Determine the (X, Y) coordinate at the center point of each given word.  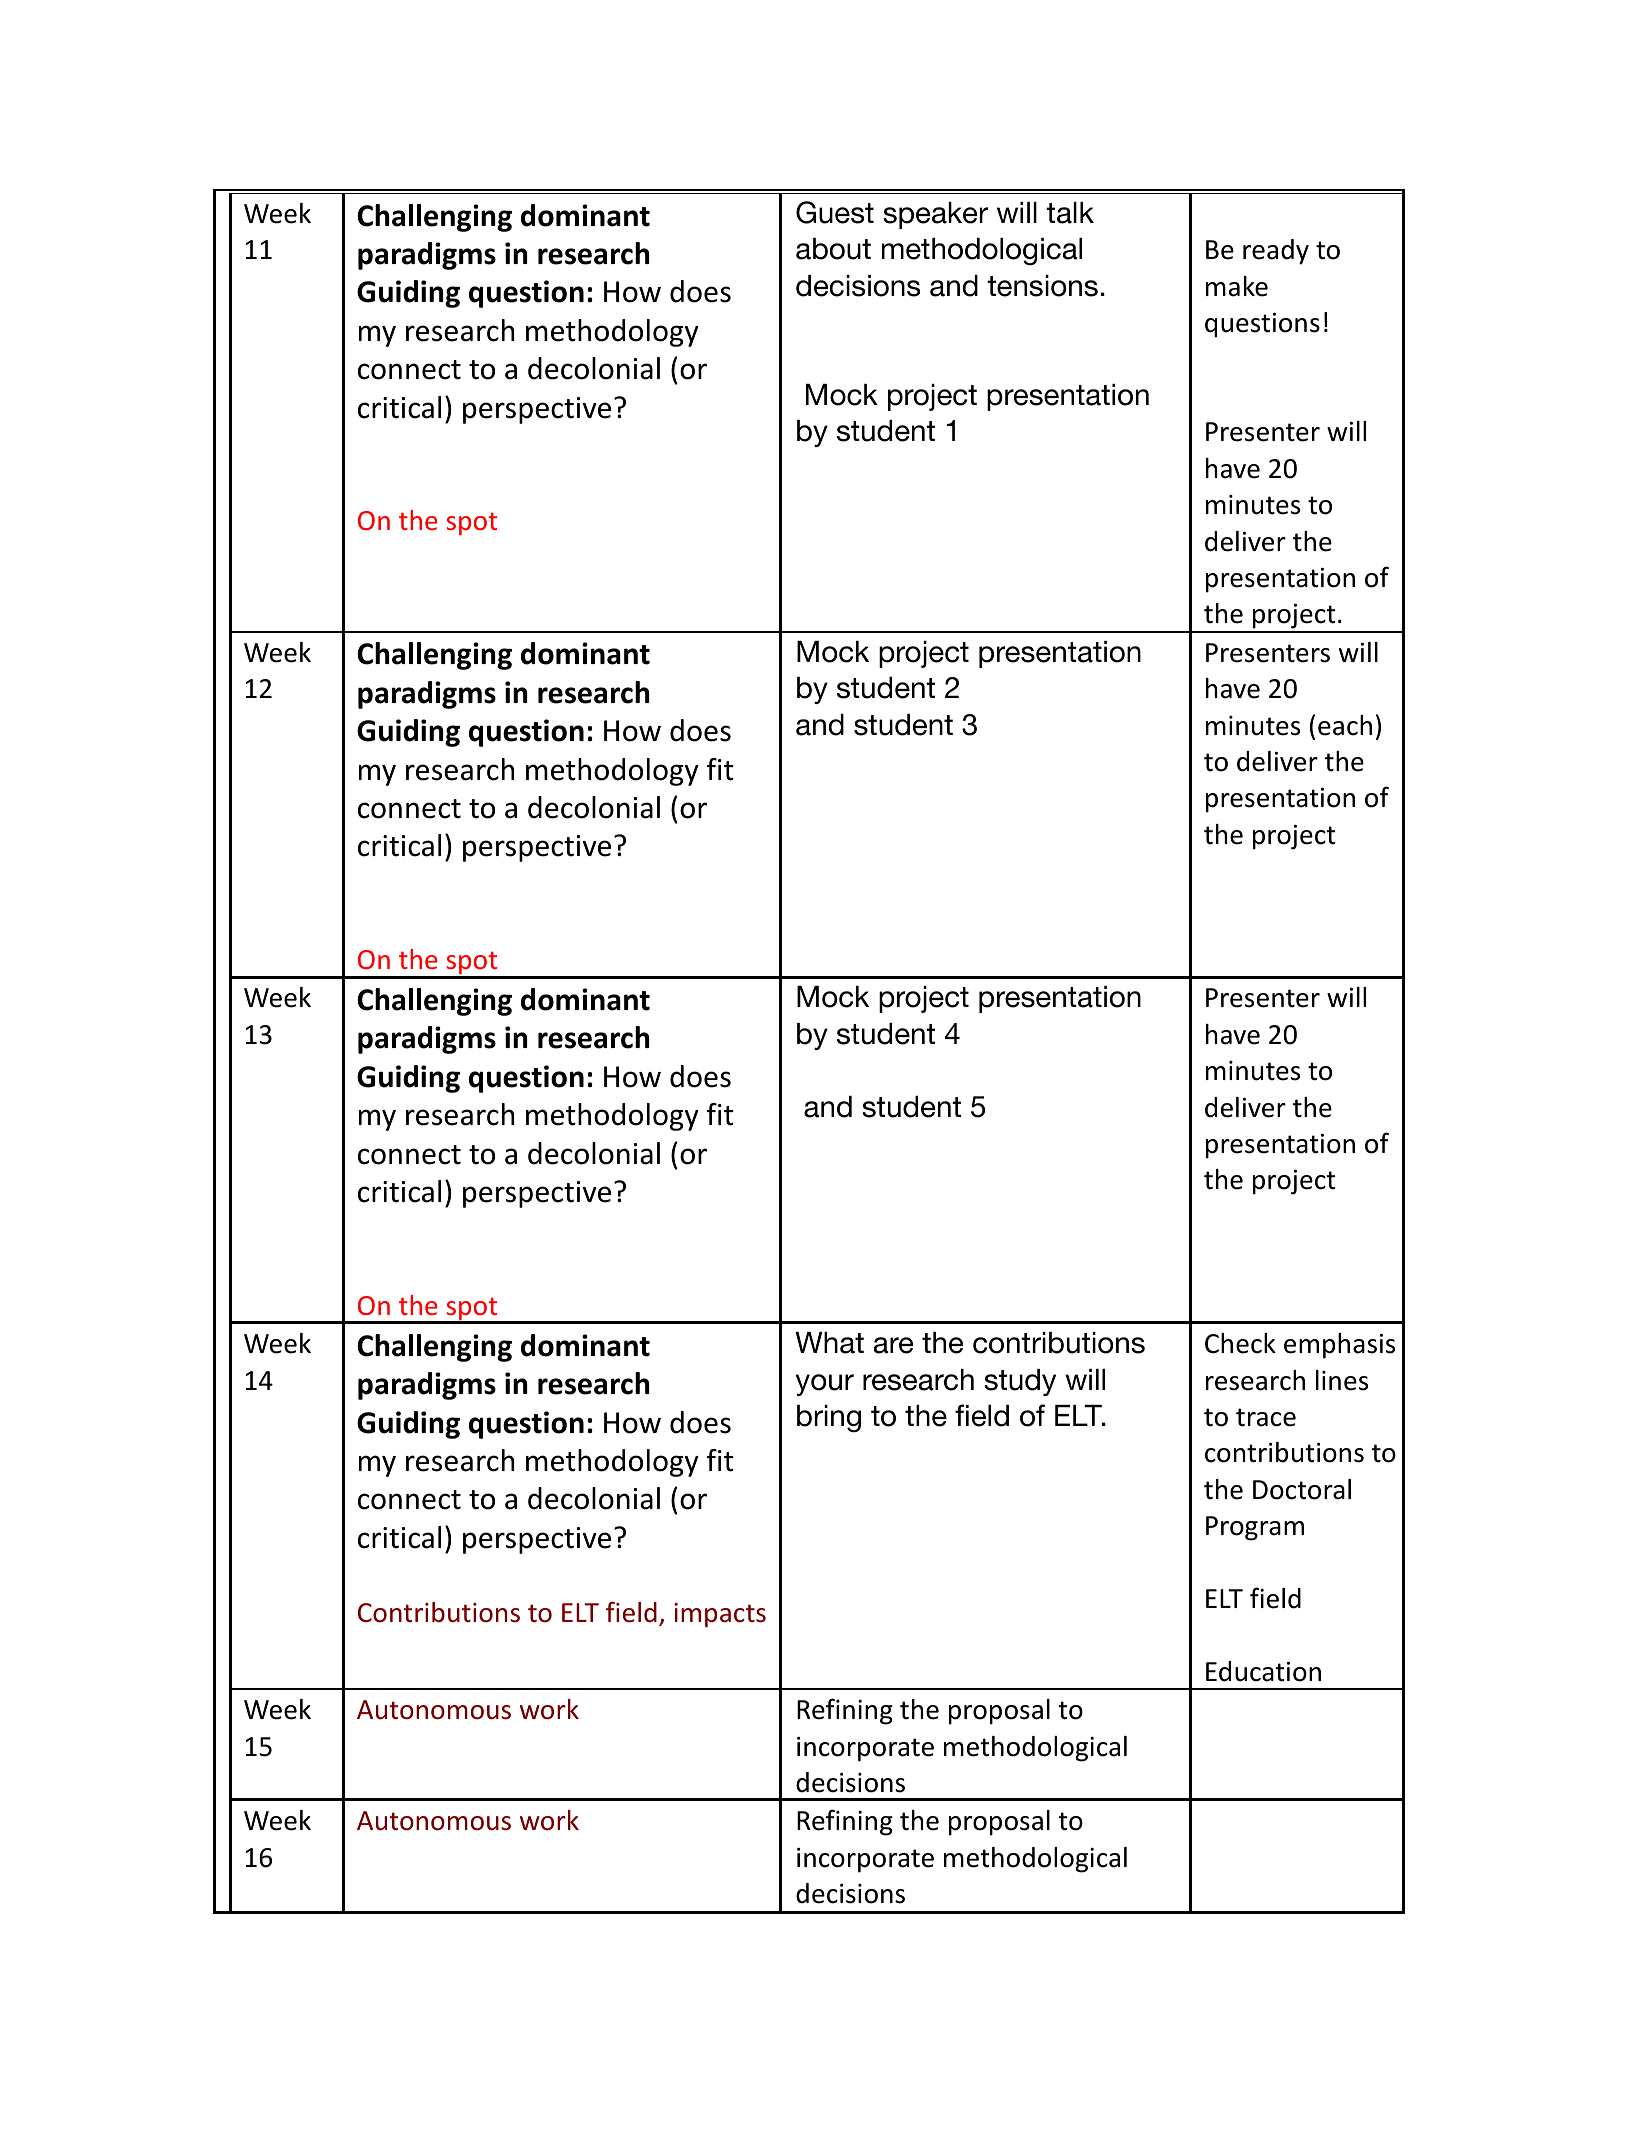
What (829, 1343)
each (1345, 725)
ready (1276, 252)
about (833, 249)
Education (1263, 1671)
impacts (720, 1615)
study (1020, 1382)
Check (1240, 1343)
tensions (1042, 286)
